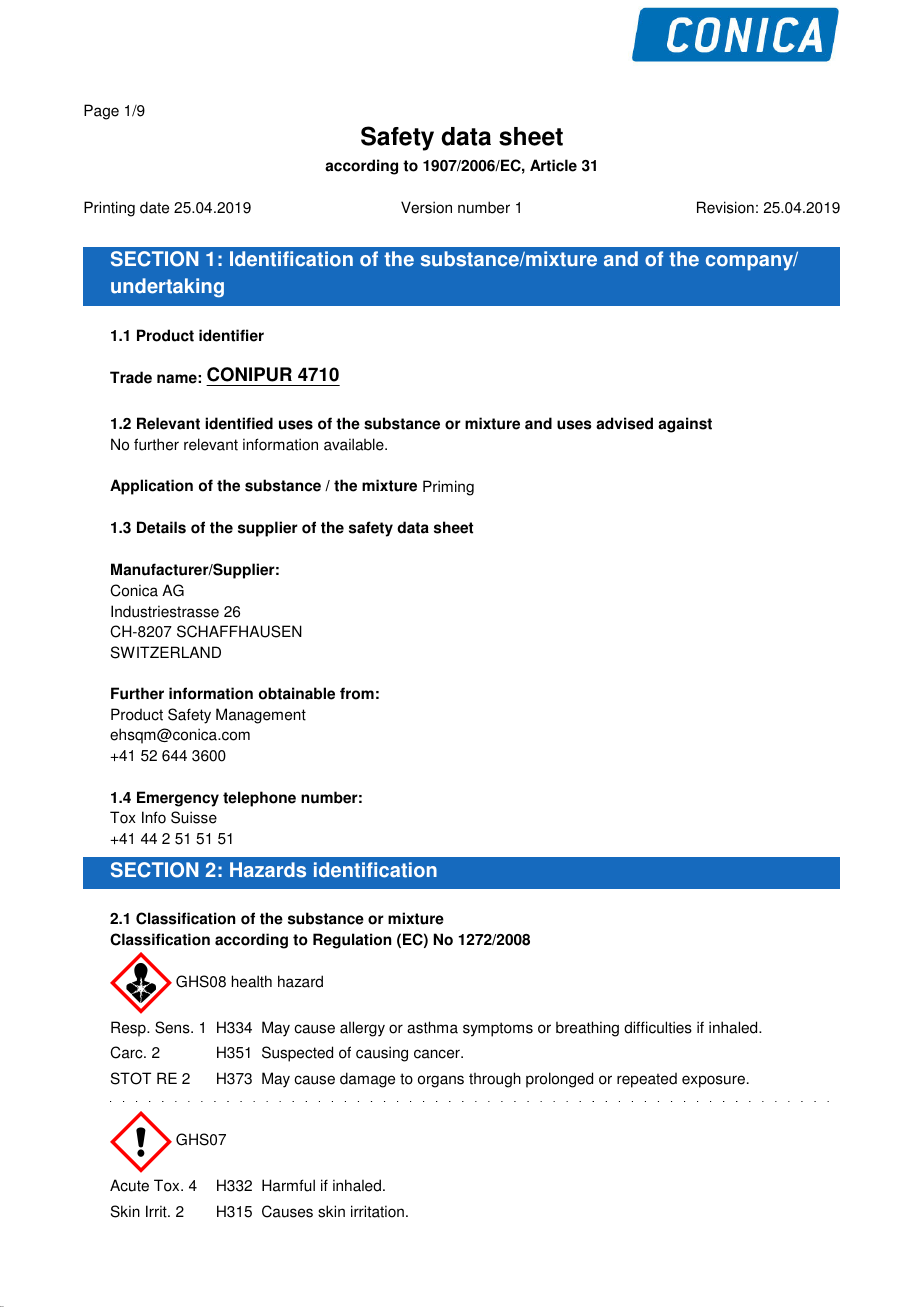 The image size is (924, 1308). I want to click on from, so click(357, 693).
